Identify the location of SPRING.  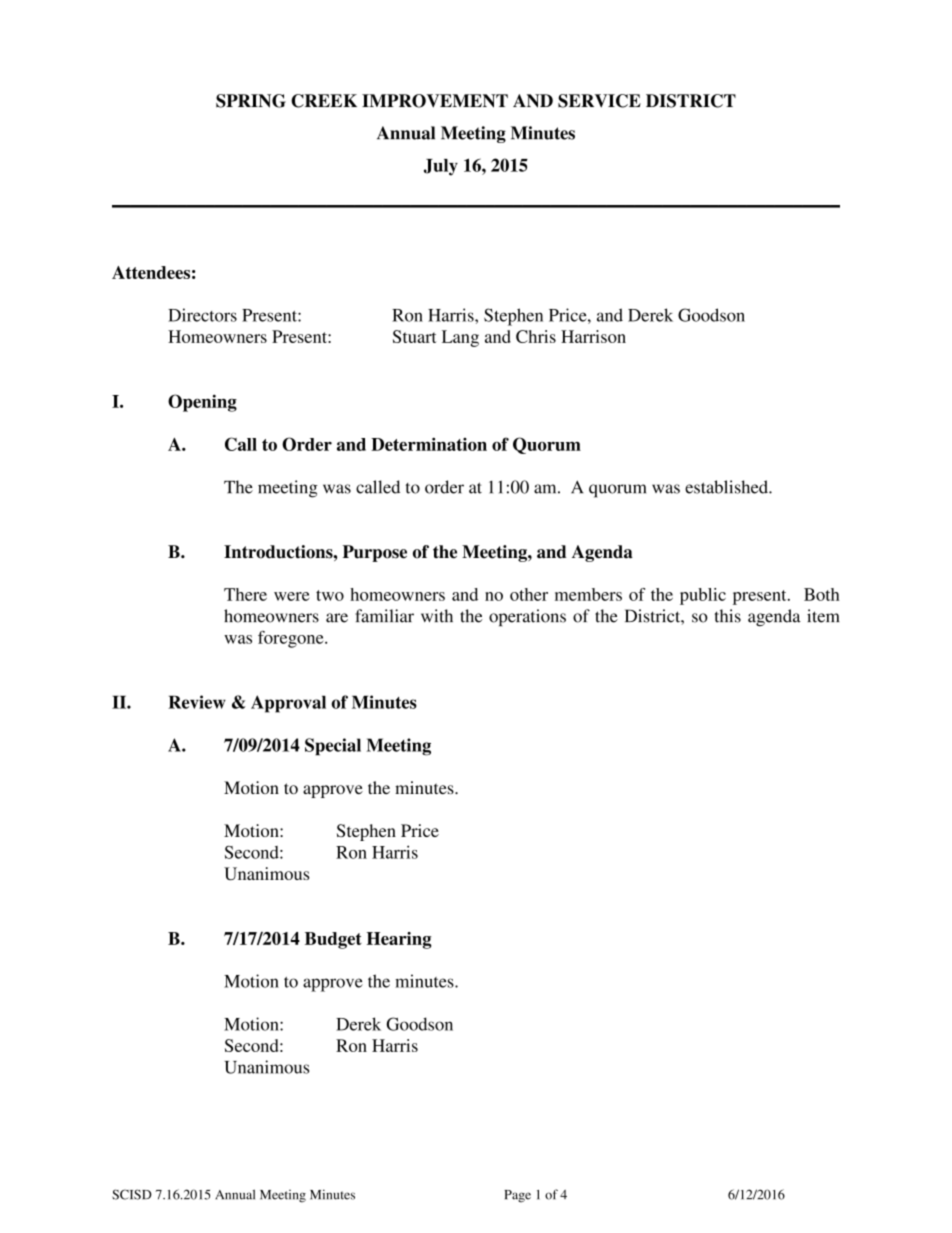
(251, 101).
